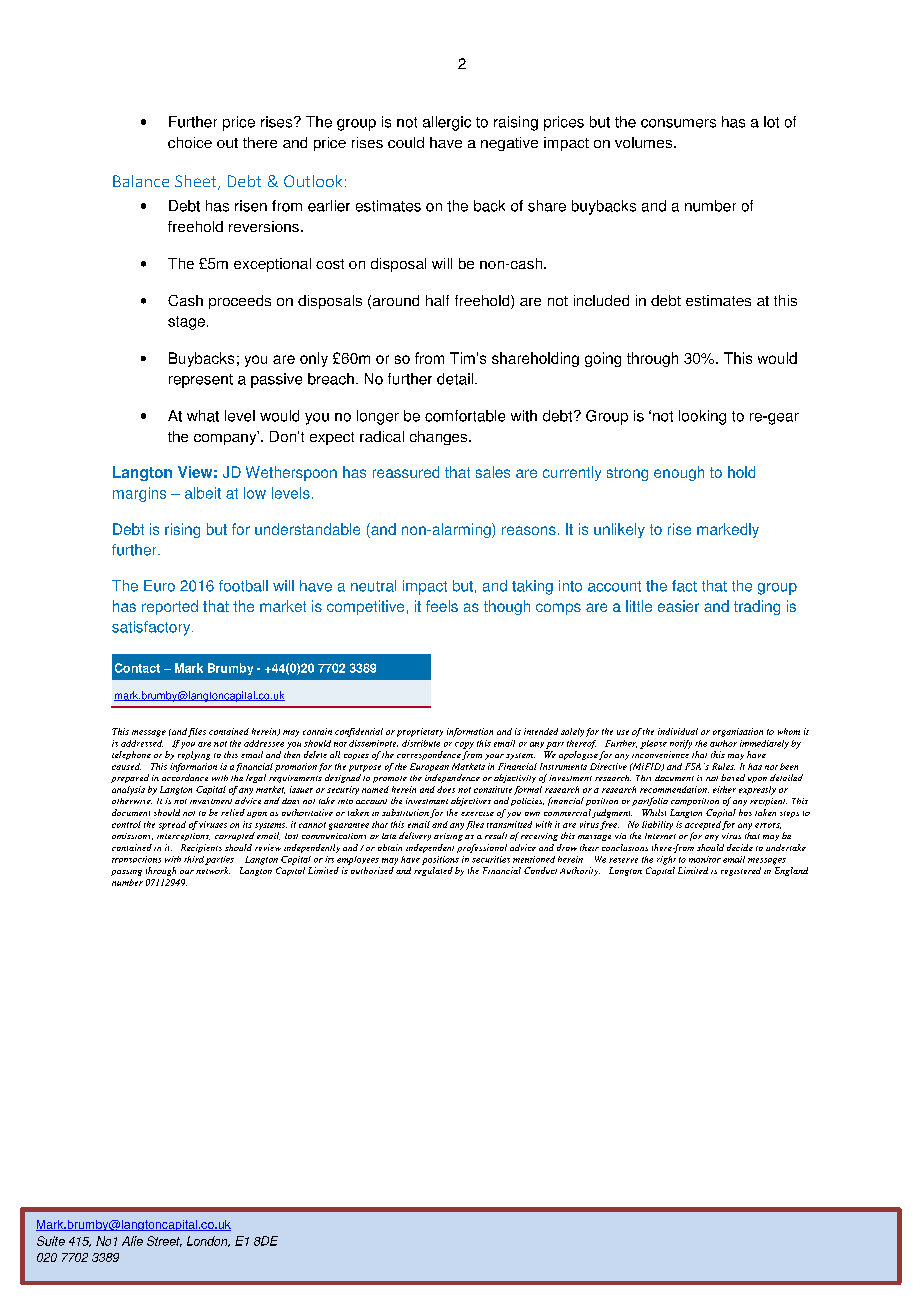 The image size is (924, 1308). I want to click on employees, so click(358, 860).
